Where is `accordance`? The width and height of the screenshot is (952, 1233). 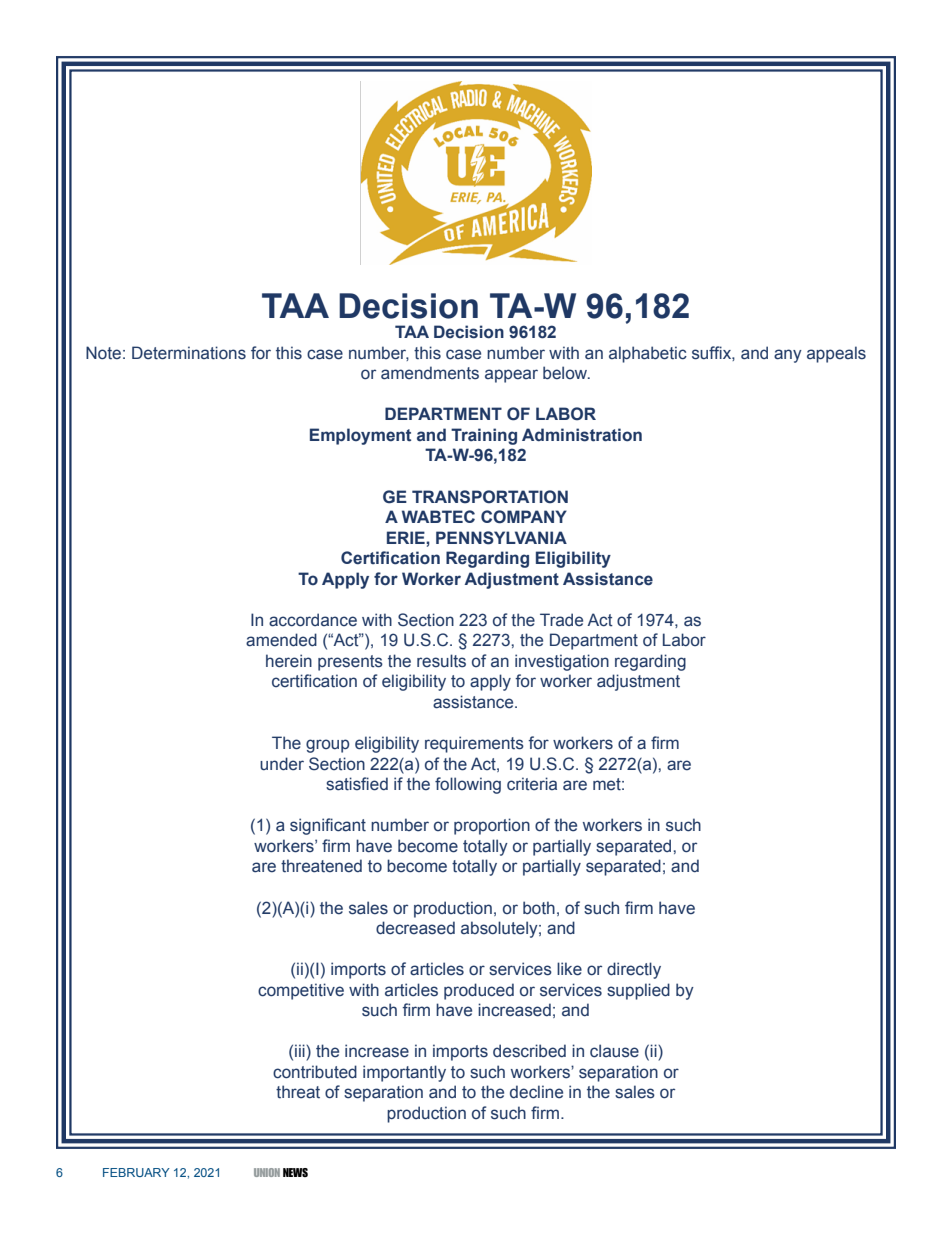 accordance is located at coordinates (313, 620).
